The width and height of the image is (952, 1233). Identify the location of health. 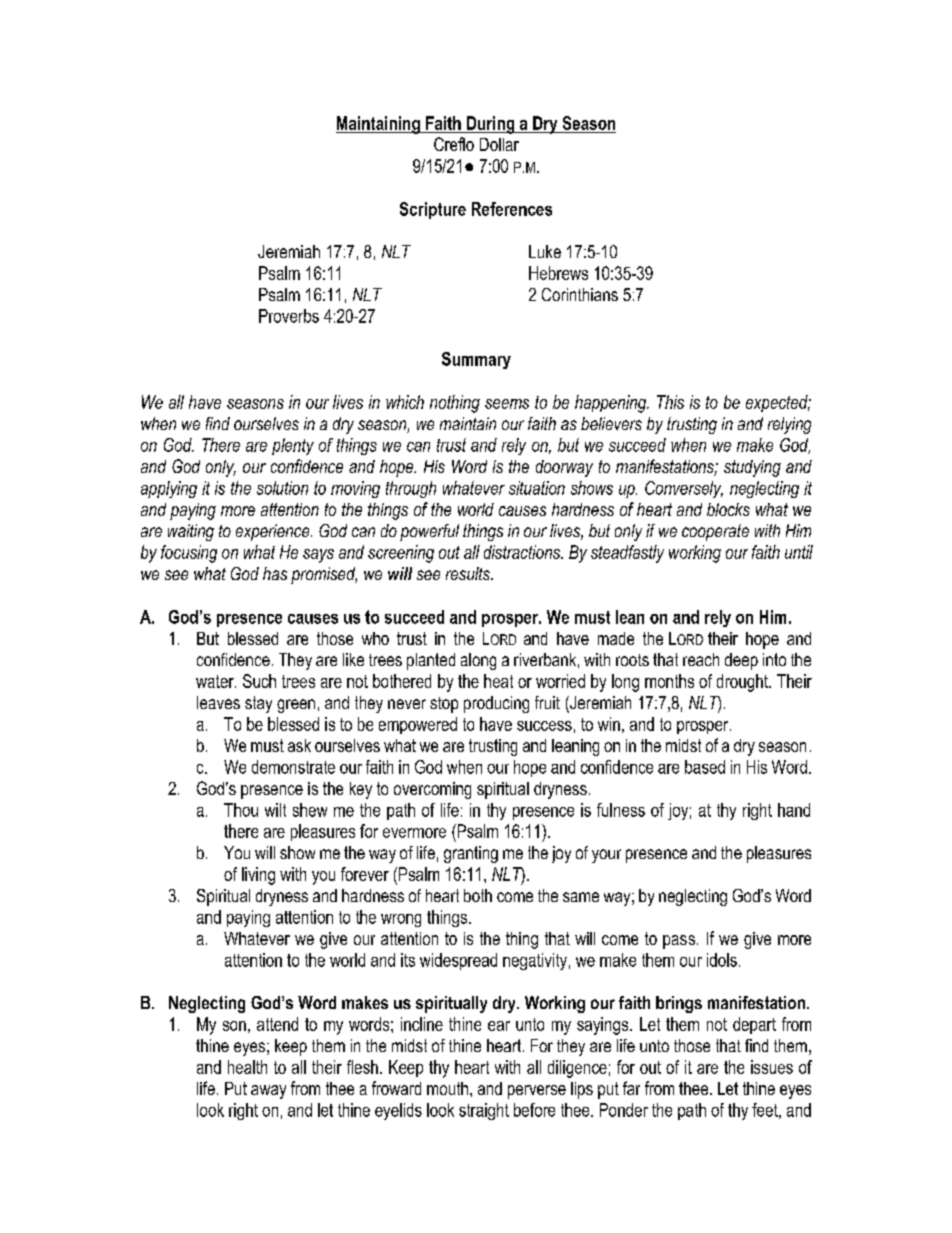
(247, 1067).
